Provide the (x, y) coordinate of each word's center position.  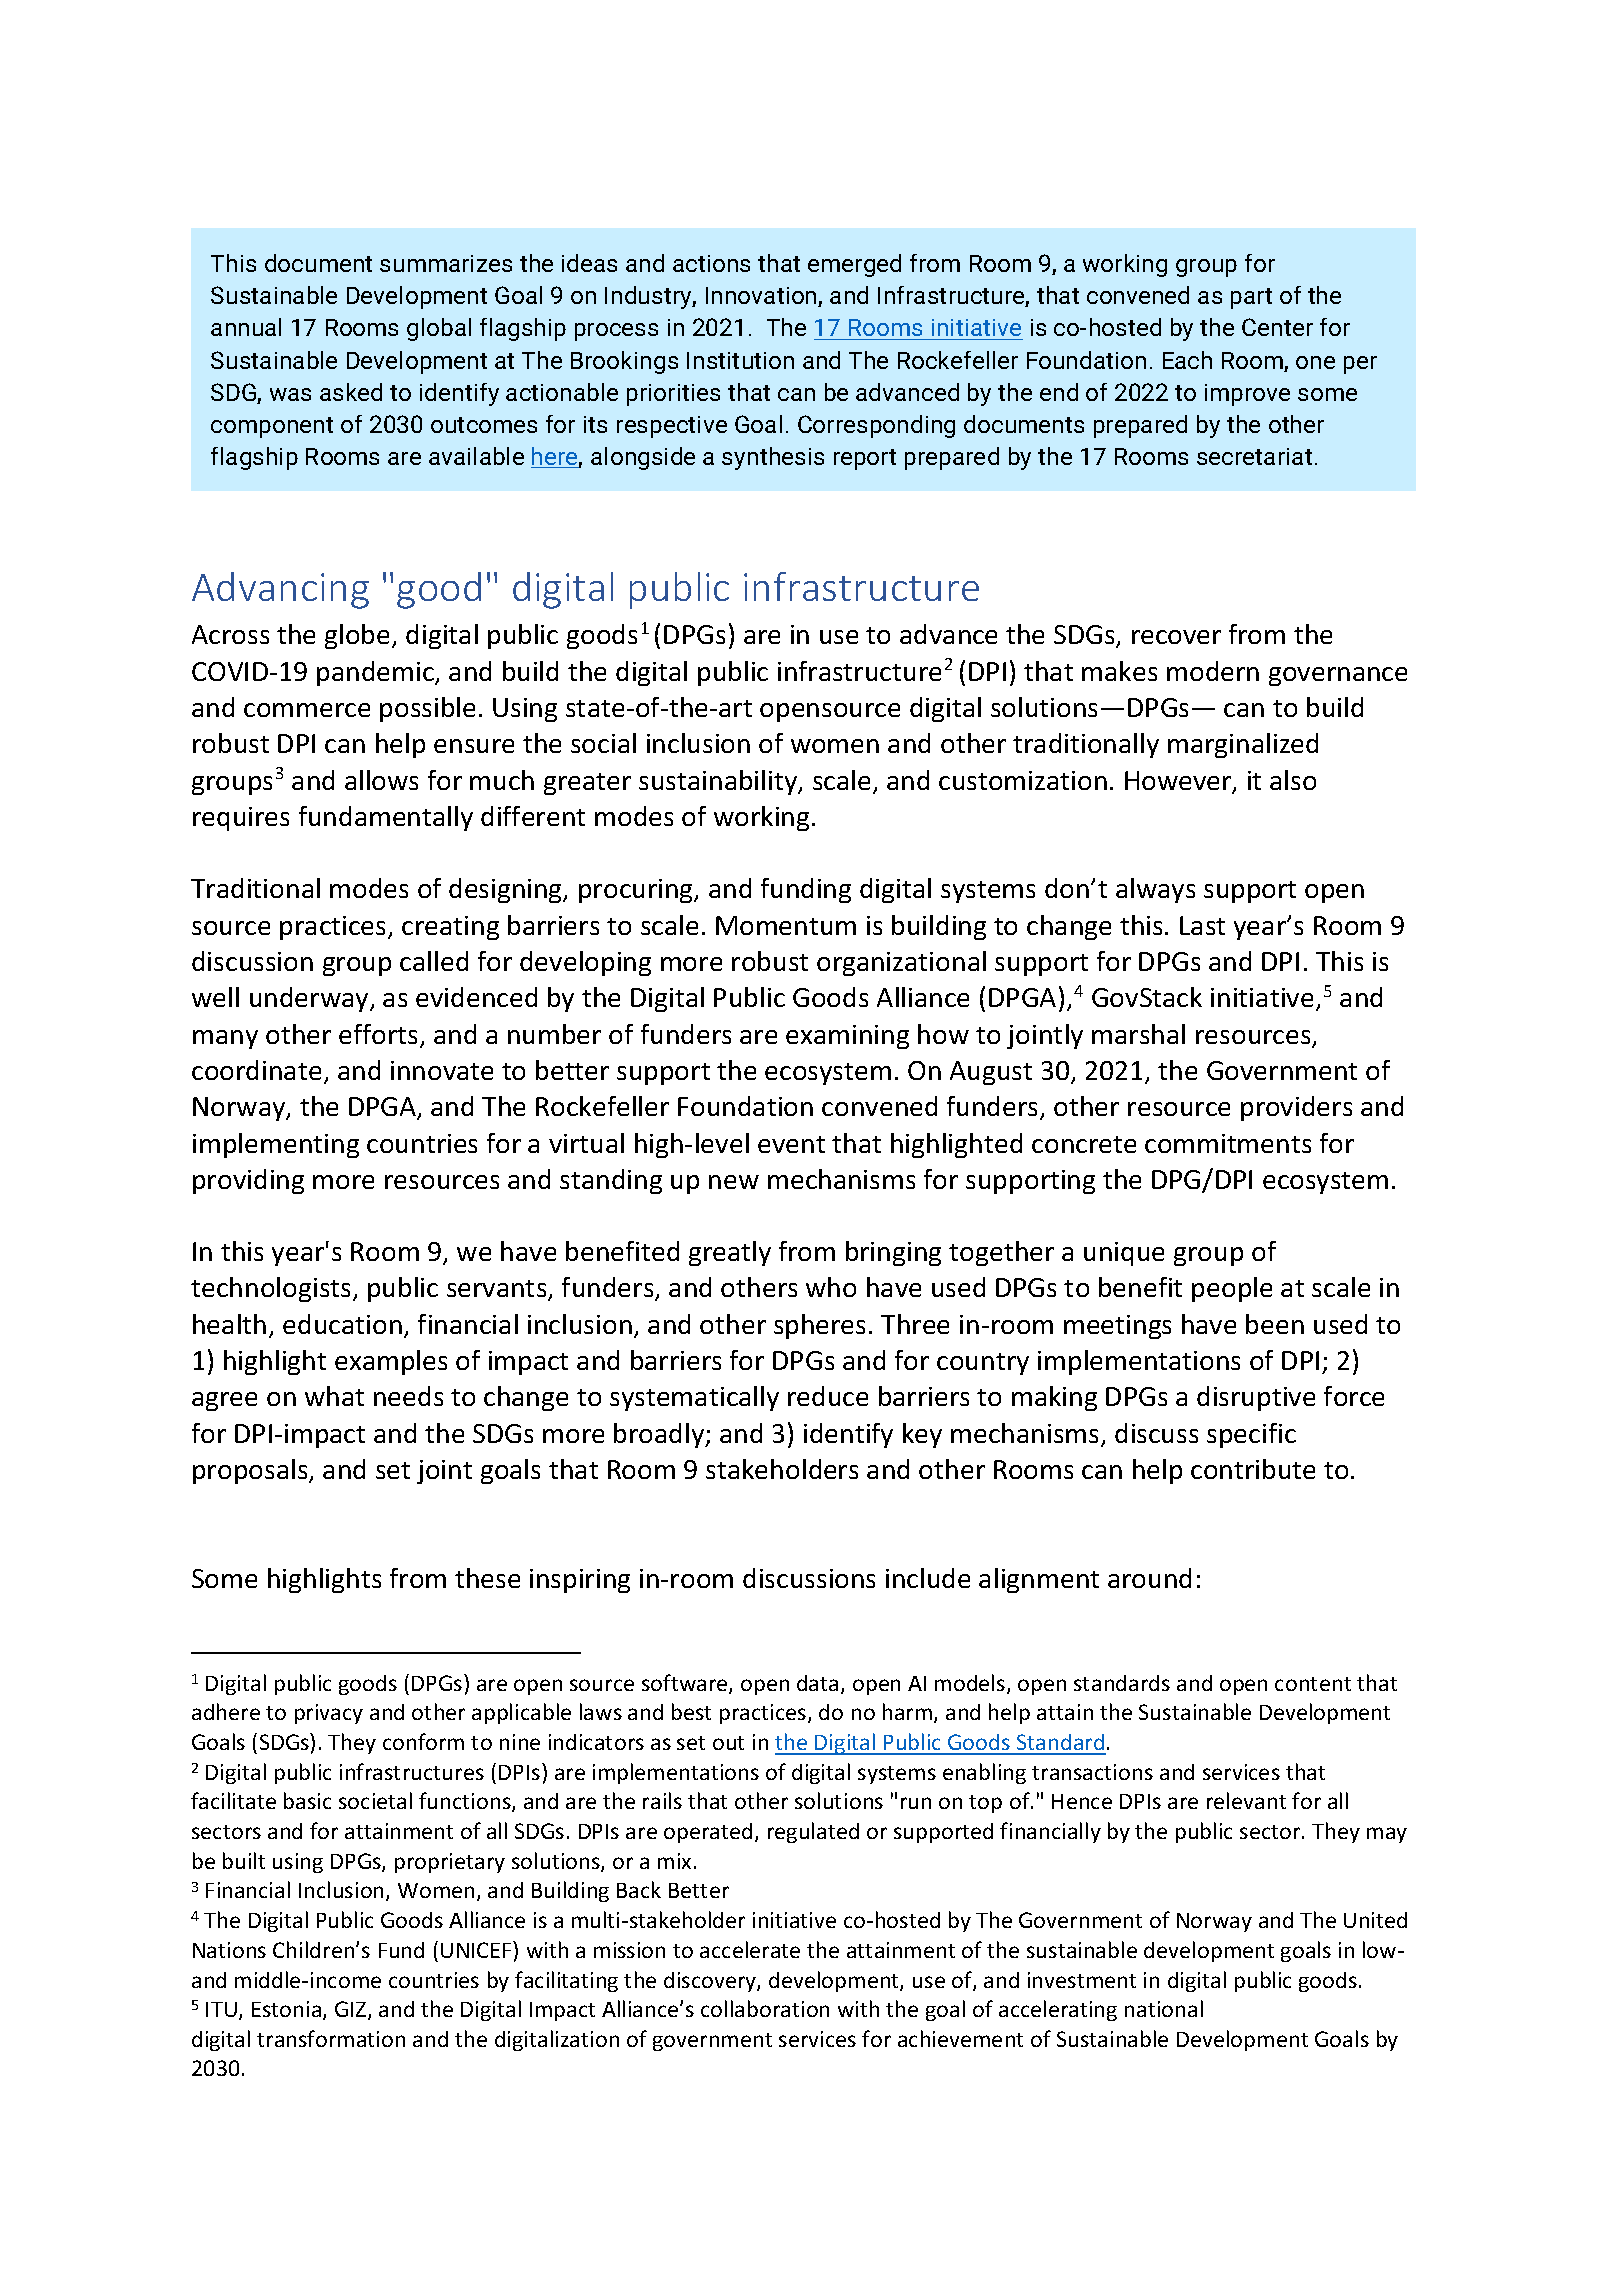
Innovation (762, 297)
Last (1202, 925)
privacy (329, 1714)
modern (1213, 671)
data (817, 1683)
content (1313, 1684)
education (342, 1324)
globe (357, 636)
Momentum (786, 925)
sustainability (719, 782)
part (1251, 298)
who (831, 1287)
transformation (331, 2038)
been (1275, 1324)
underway (310, 999)
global (439, 329)
